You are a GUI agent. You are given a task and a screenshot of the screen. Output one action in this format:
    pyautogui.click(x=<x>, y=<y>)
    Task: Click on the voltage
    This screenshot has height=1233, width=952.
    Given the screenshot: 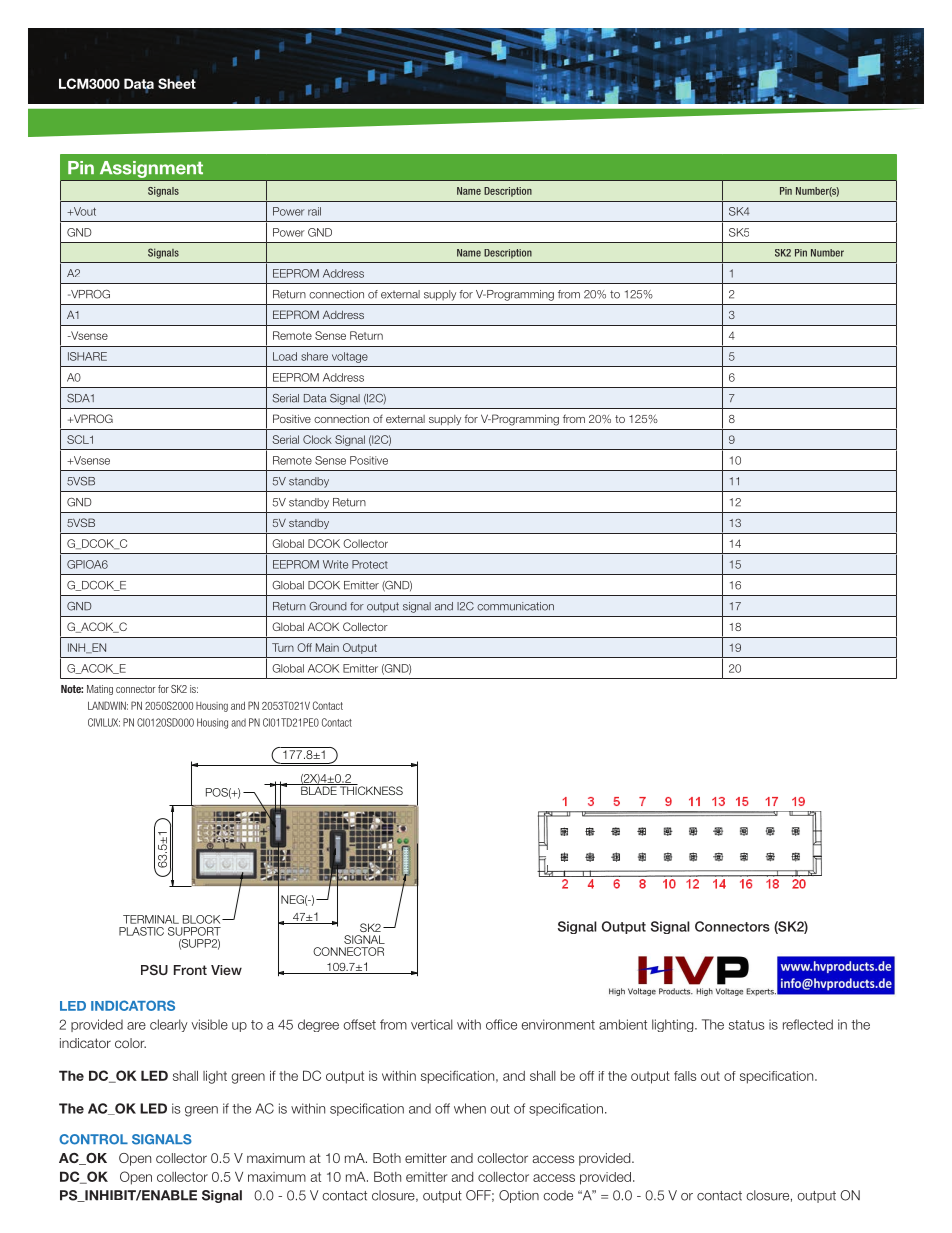 What is the action you would take?
    pyautogui.click(x=350, y=357)
